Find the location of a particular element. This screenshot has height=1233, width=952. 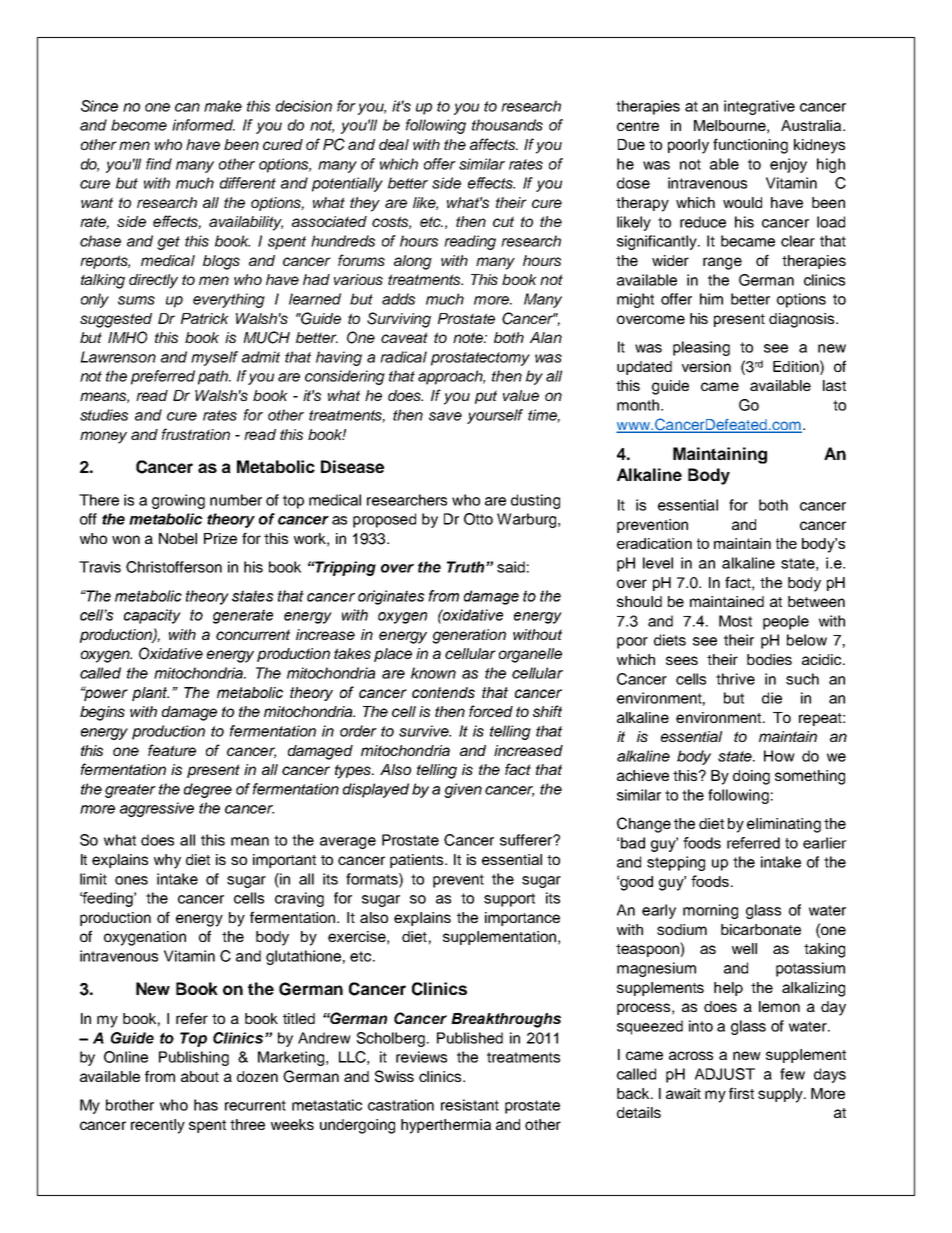

generation is located at coordinates (469, 636).
